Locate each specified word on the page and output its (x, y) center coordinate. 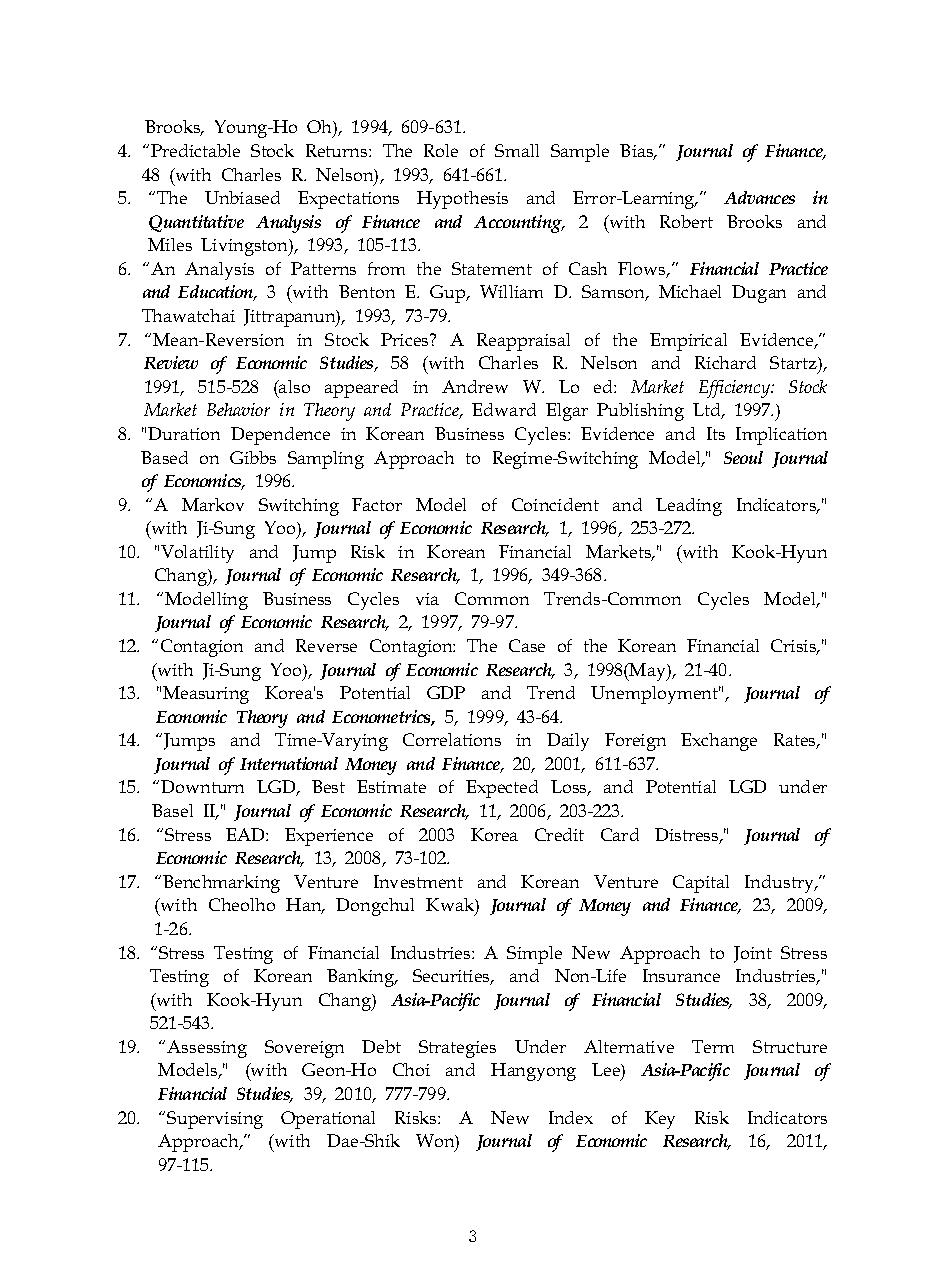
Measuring (206, 695)
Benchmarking (221, 884)
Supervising (215, 1120)
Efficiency (736, 389)
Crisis (795, 647)
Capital (701, 884)
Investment (418, 881)
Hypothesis (462, 200)
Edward (504, 409)
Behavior (238, 409)
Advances (759, 197)
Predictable (195, 150)
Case (527, 645)
